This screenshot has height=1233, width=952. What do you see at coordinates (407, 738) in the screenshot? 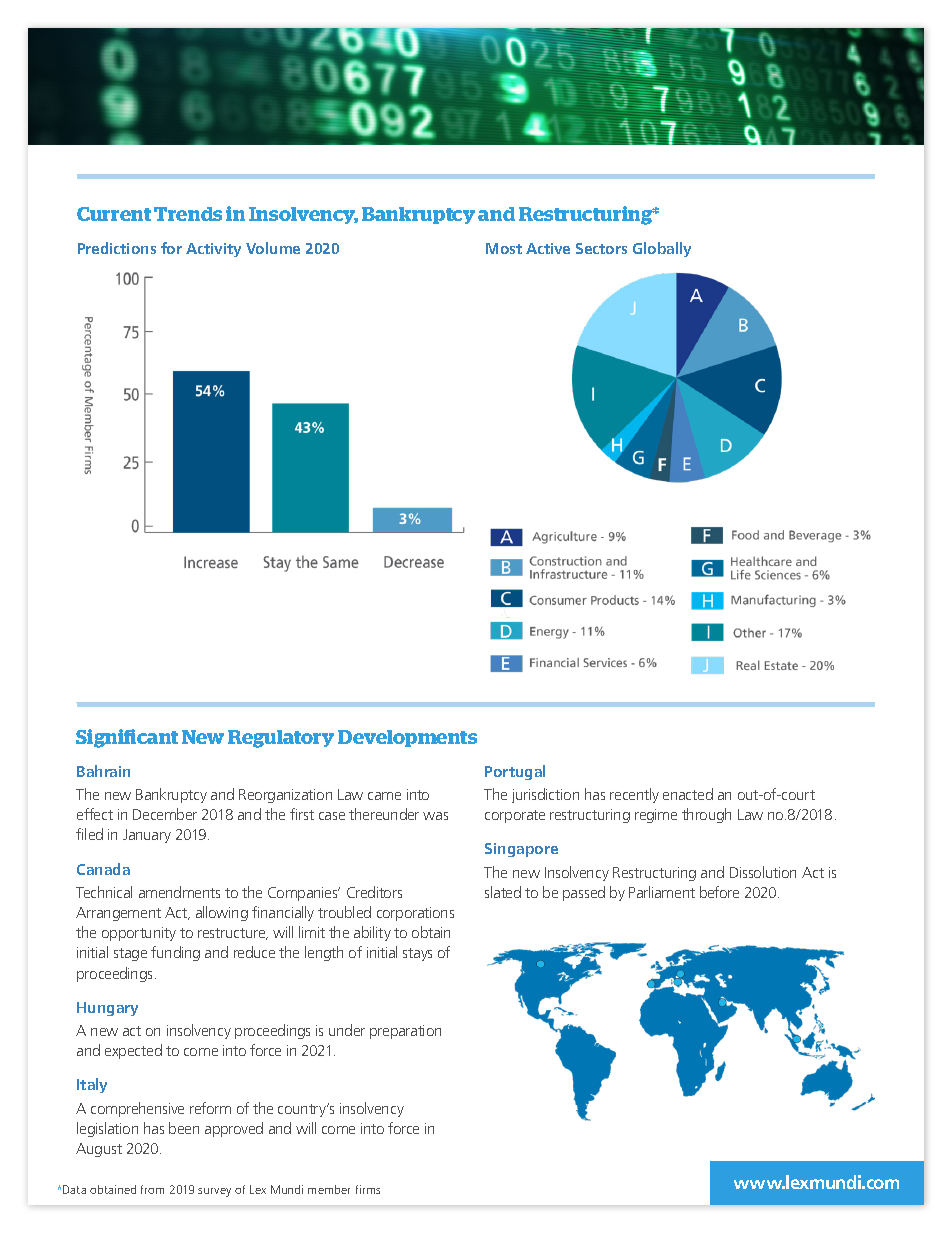
I see `Developments` at bounding box center [407, 738].
